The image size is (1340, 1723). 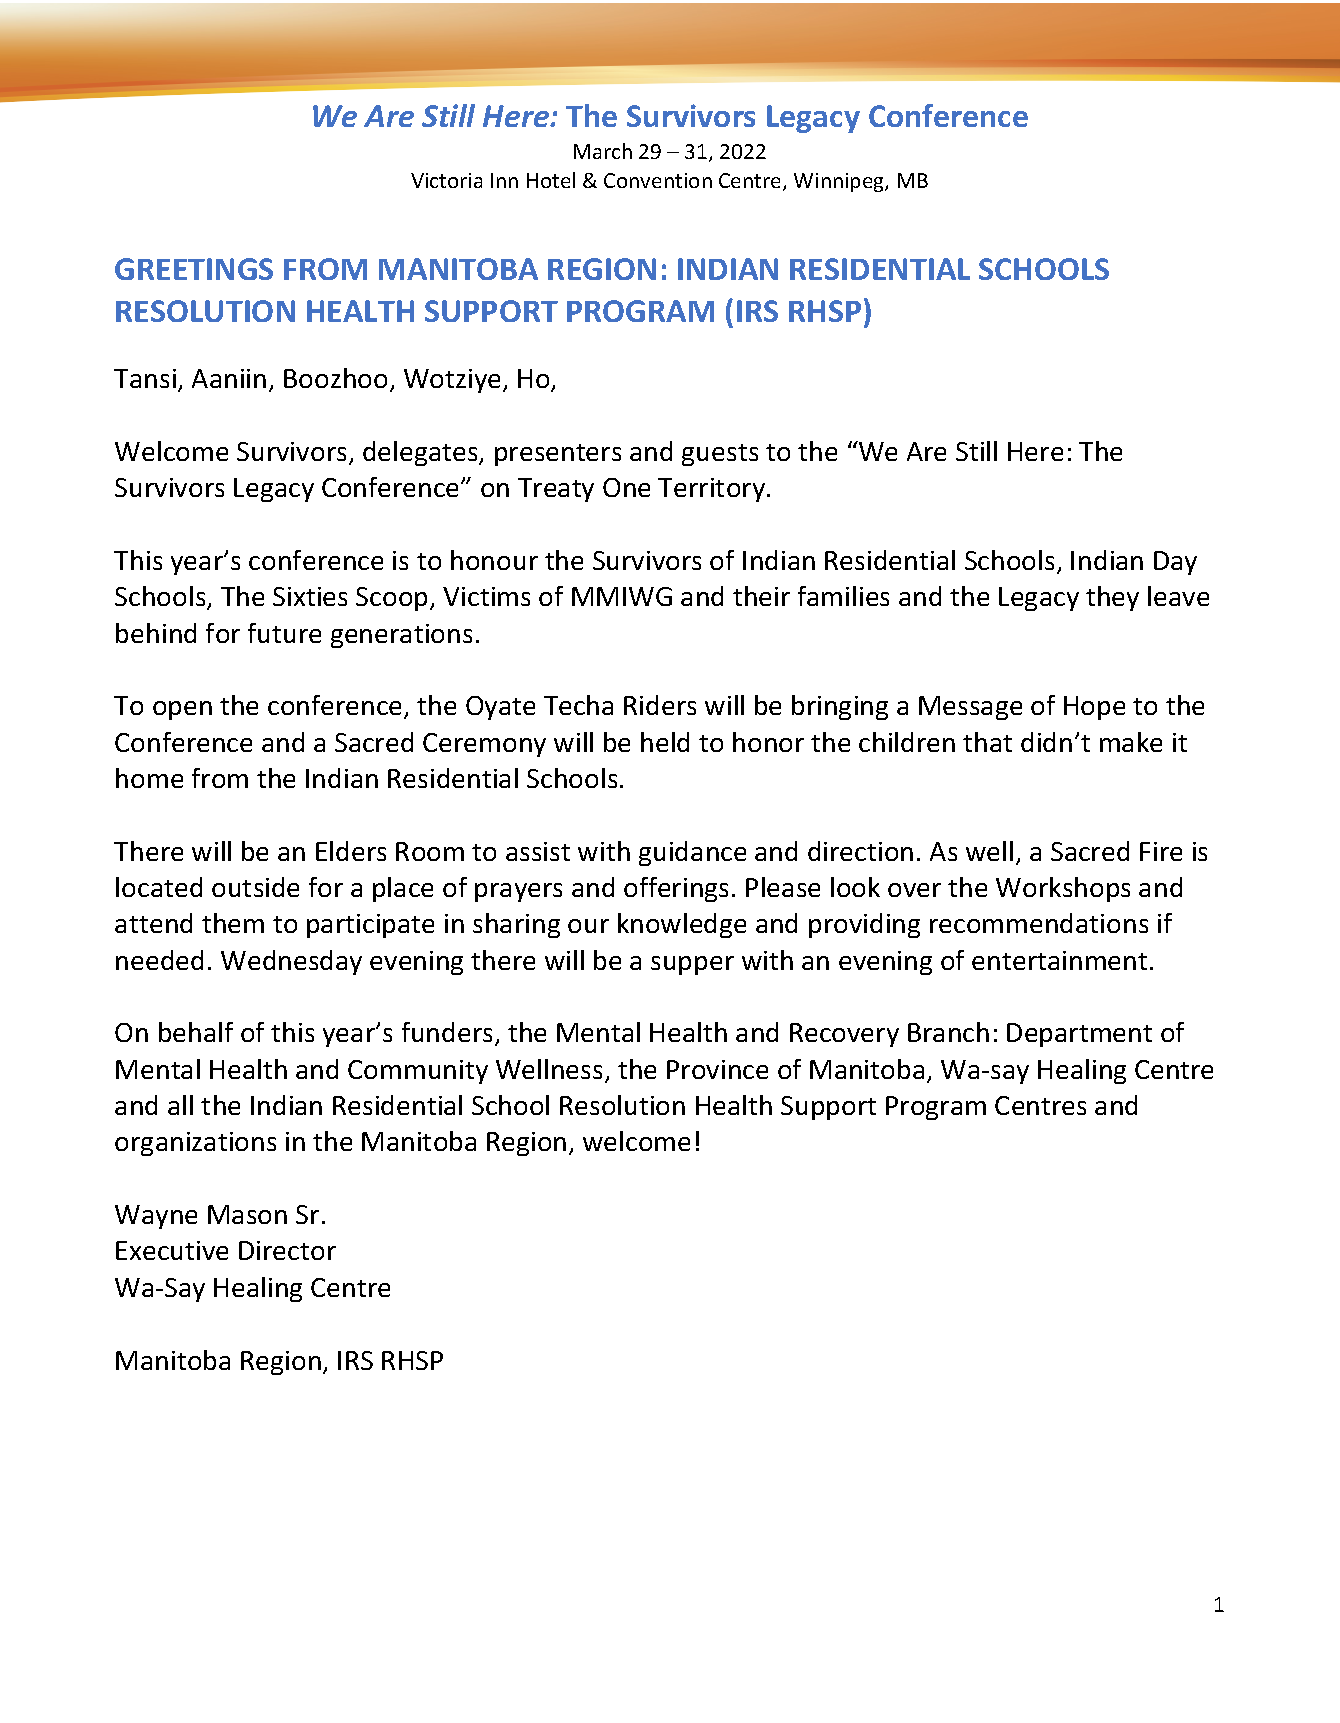 What do you see at coordinates (446, 180) in the screenshot?
I see `Victoria` at bounding box center [446, 180].
